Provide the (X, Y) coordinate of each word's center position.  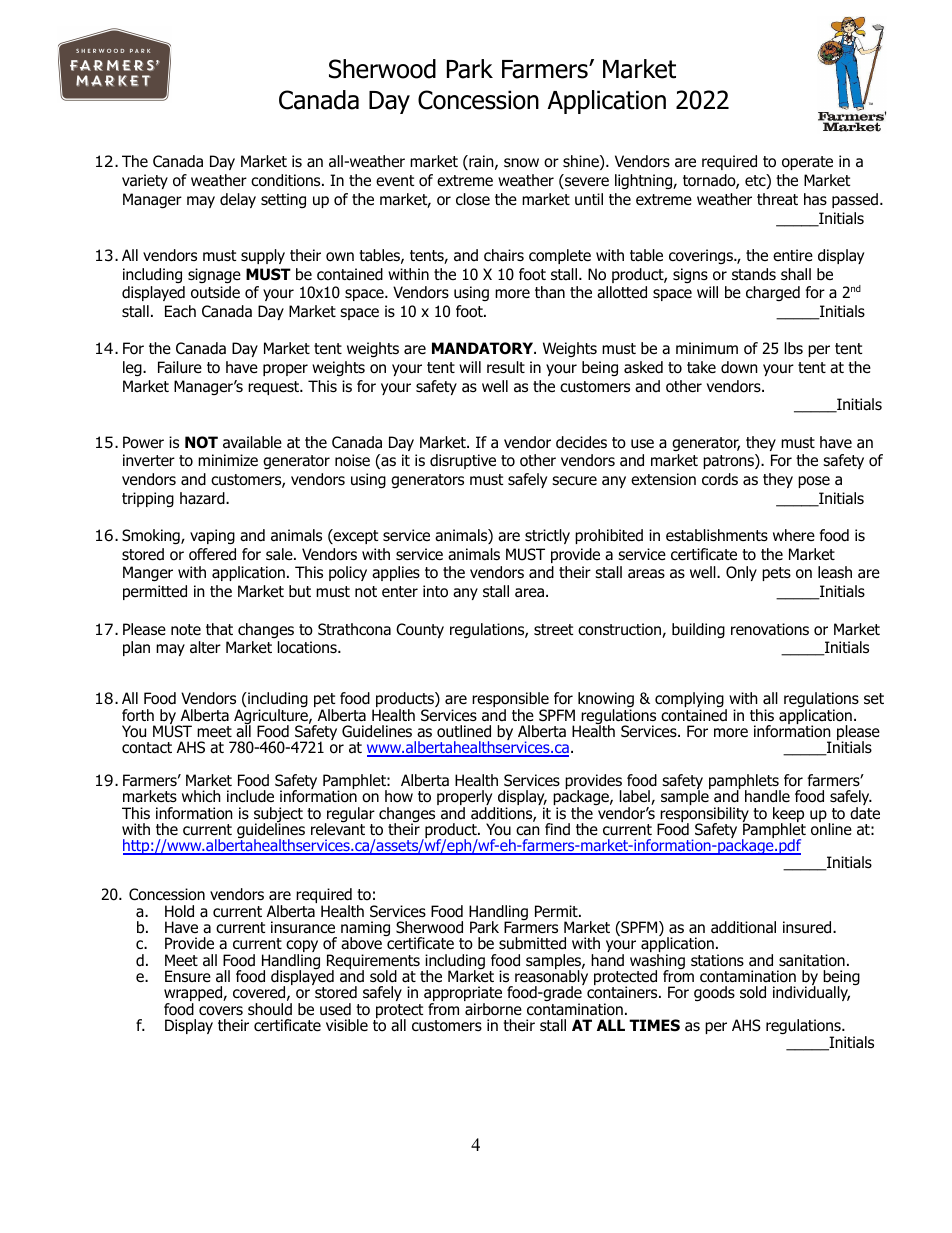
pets (776, 574)
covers (221, 1011)
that (219, 629)
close (473, 199)
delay (238, 200)
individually (811, 993)
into (435, 591)
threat (777, 199)
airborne (493, 1009)
